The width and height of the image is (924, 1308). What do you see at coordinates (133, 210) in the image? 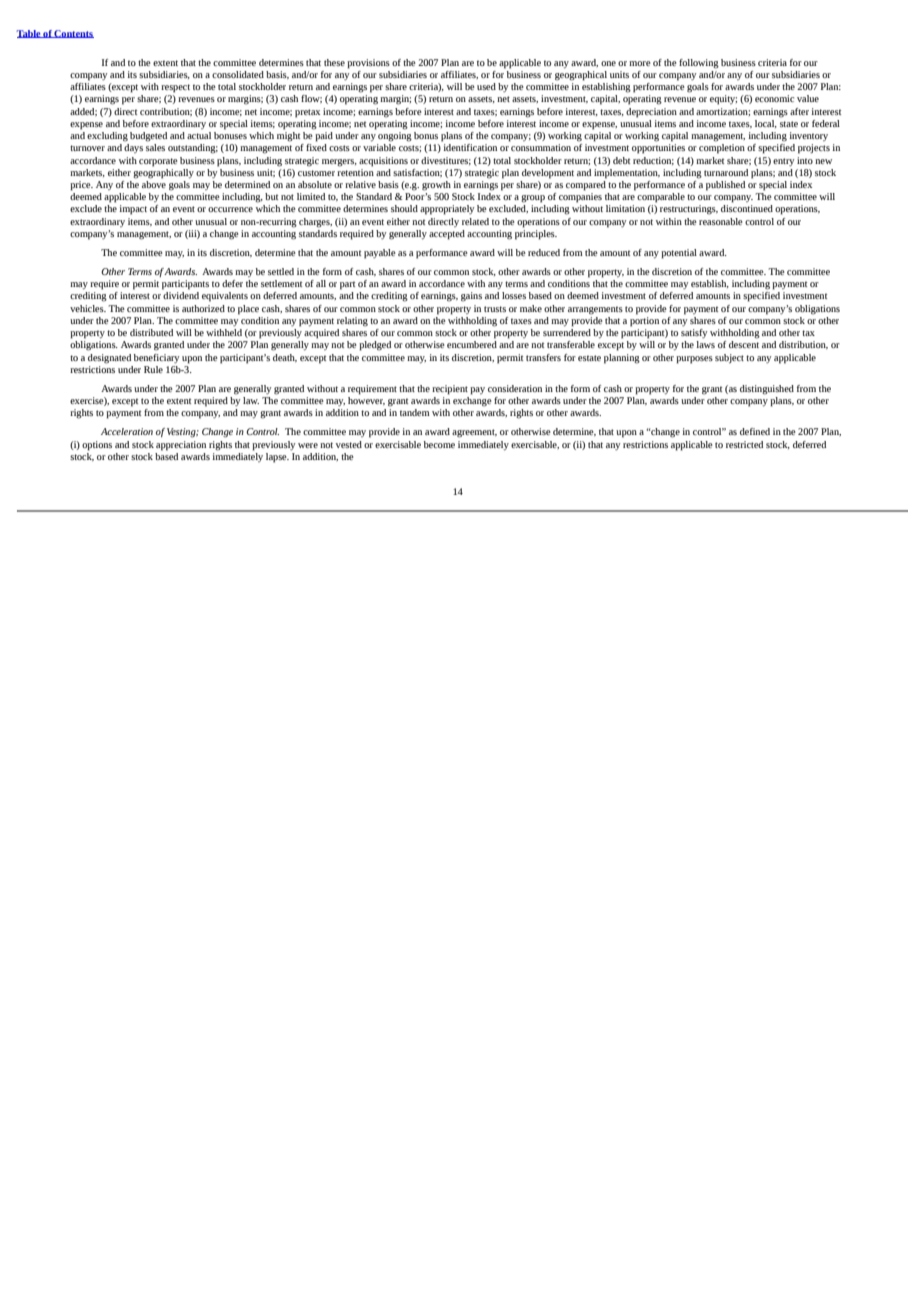
I see `impact` at bounding box center [133, 210].
